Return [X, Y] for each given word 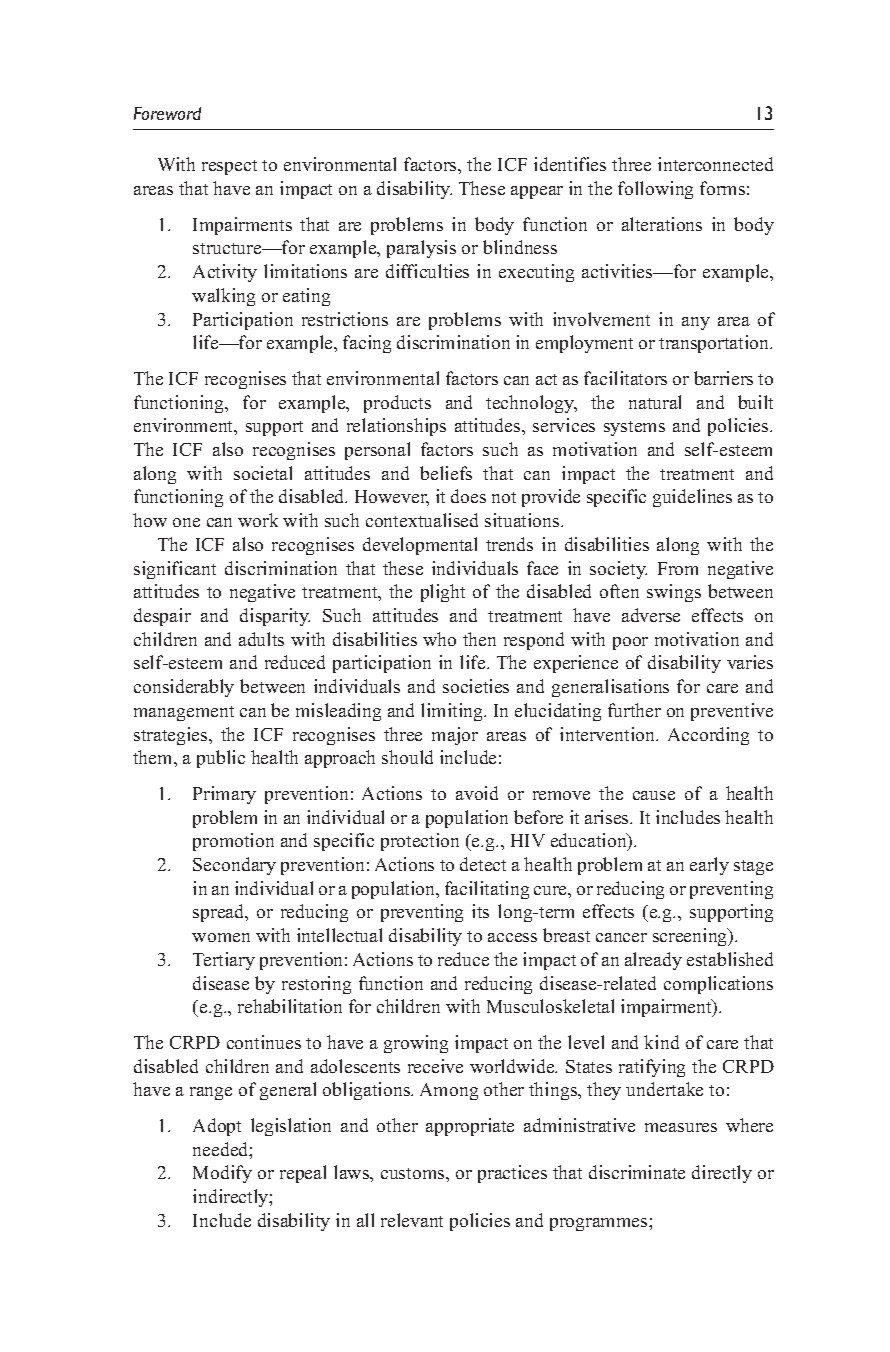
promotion [233, 842]
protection [420, 842]
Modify [222, 1174]
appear [537, 192]
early [709, 866]
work [258, 520]
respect [229, 167]
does [468, 496]
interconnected [715, 164]
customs [414, 1173]
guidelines [692, 498]
